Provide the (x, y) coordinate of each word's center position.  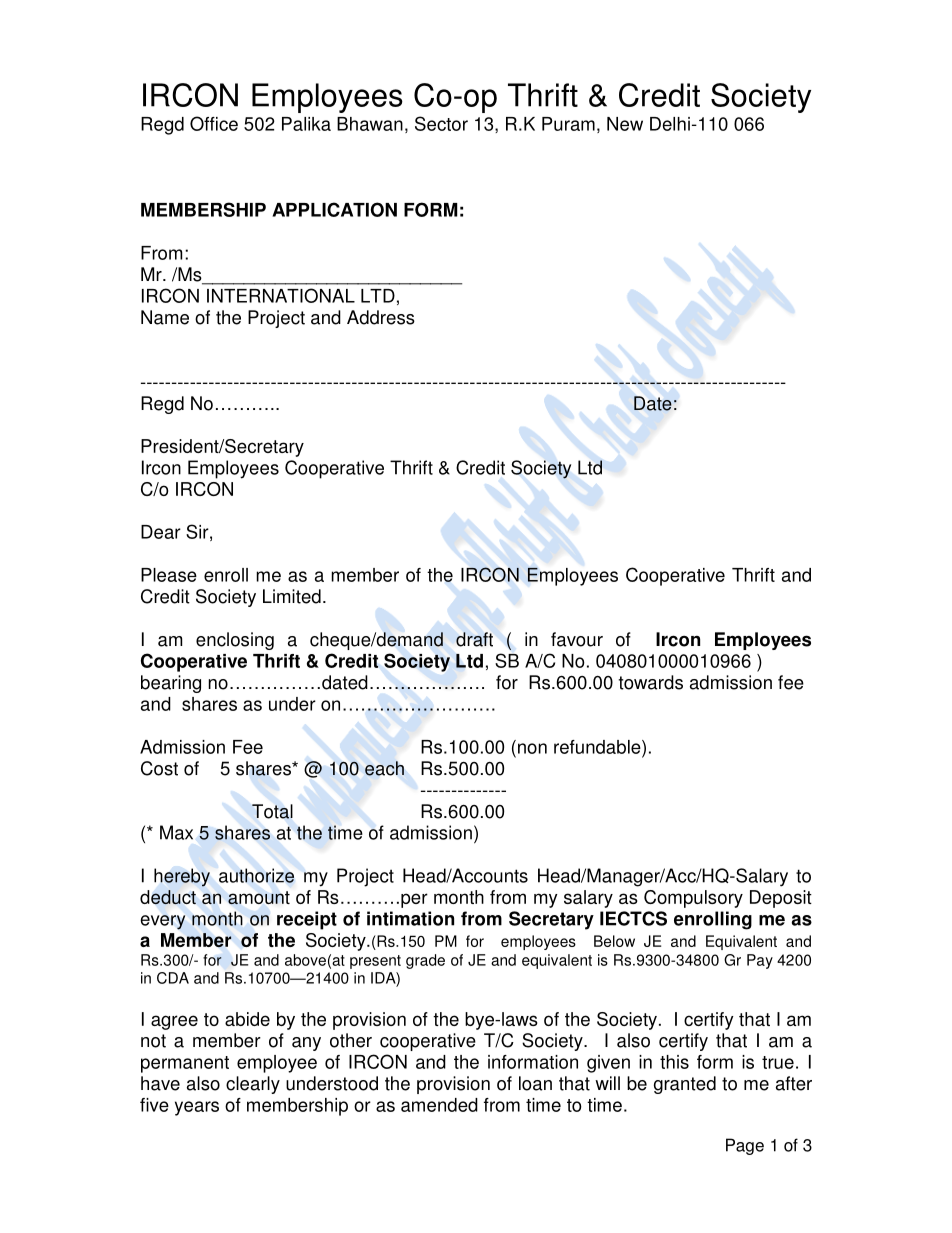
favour (577, 639)
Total (272, 811)
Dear (161, 532)
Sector (441, 123)
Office (214, 123)
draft (474, 639)
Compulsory (693, 899)
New (625, 124)
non (532, 748)
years (197, 1108)
